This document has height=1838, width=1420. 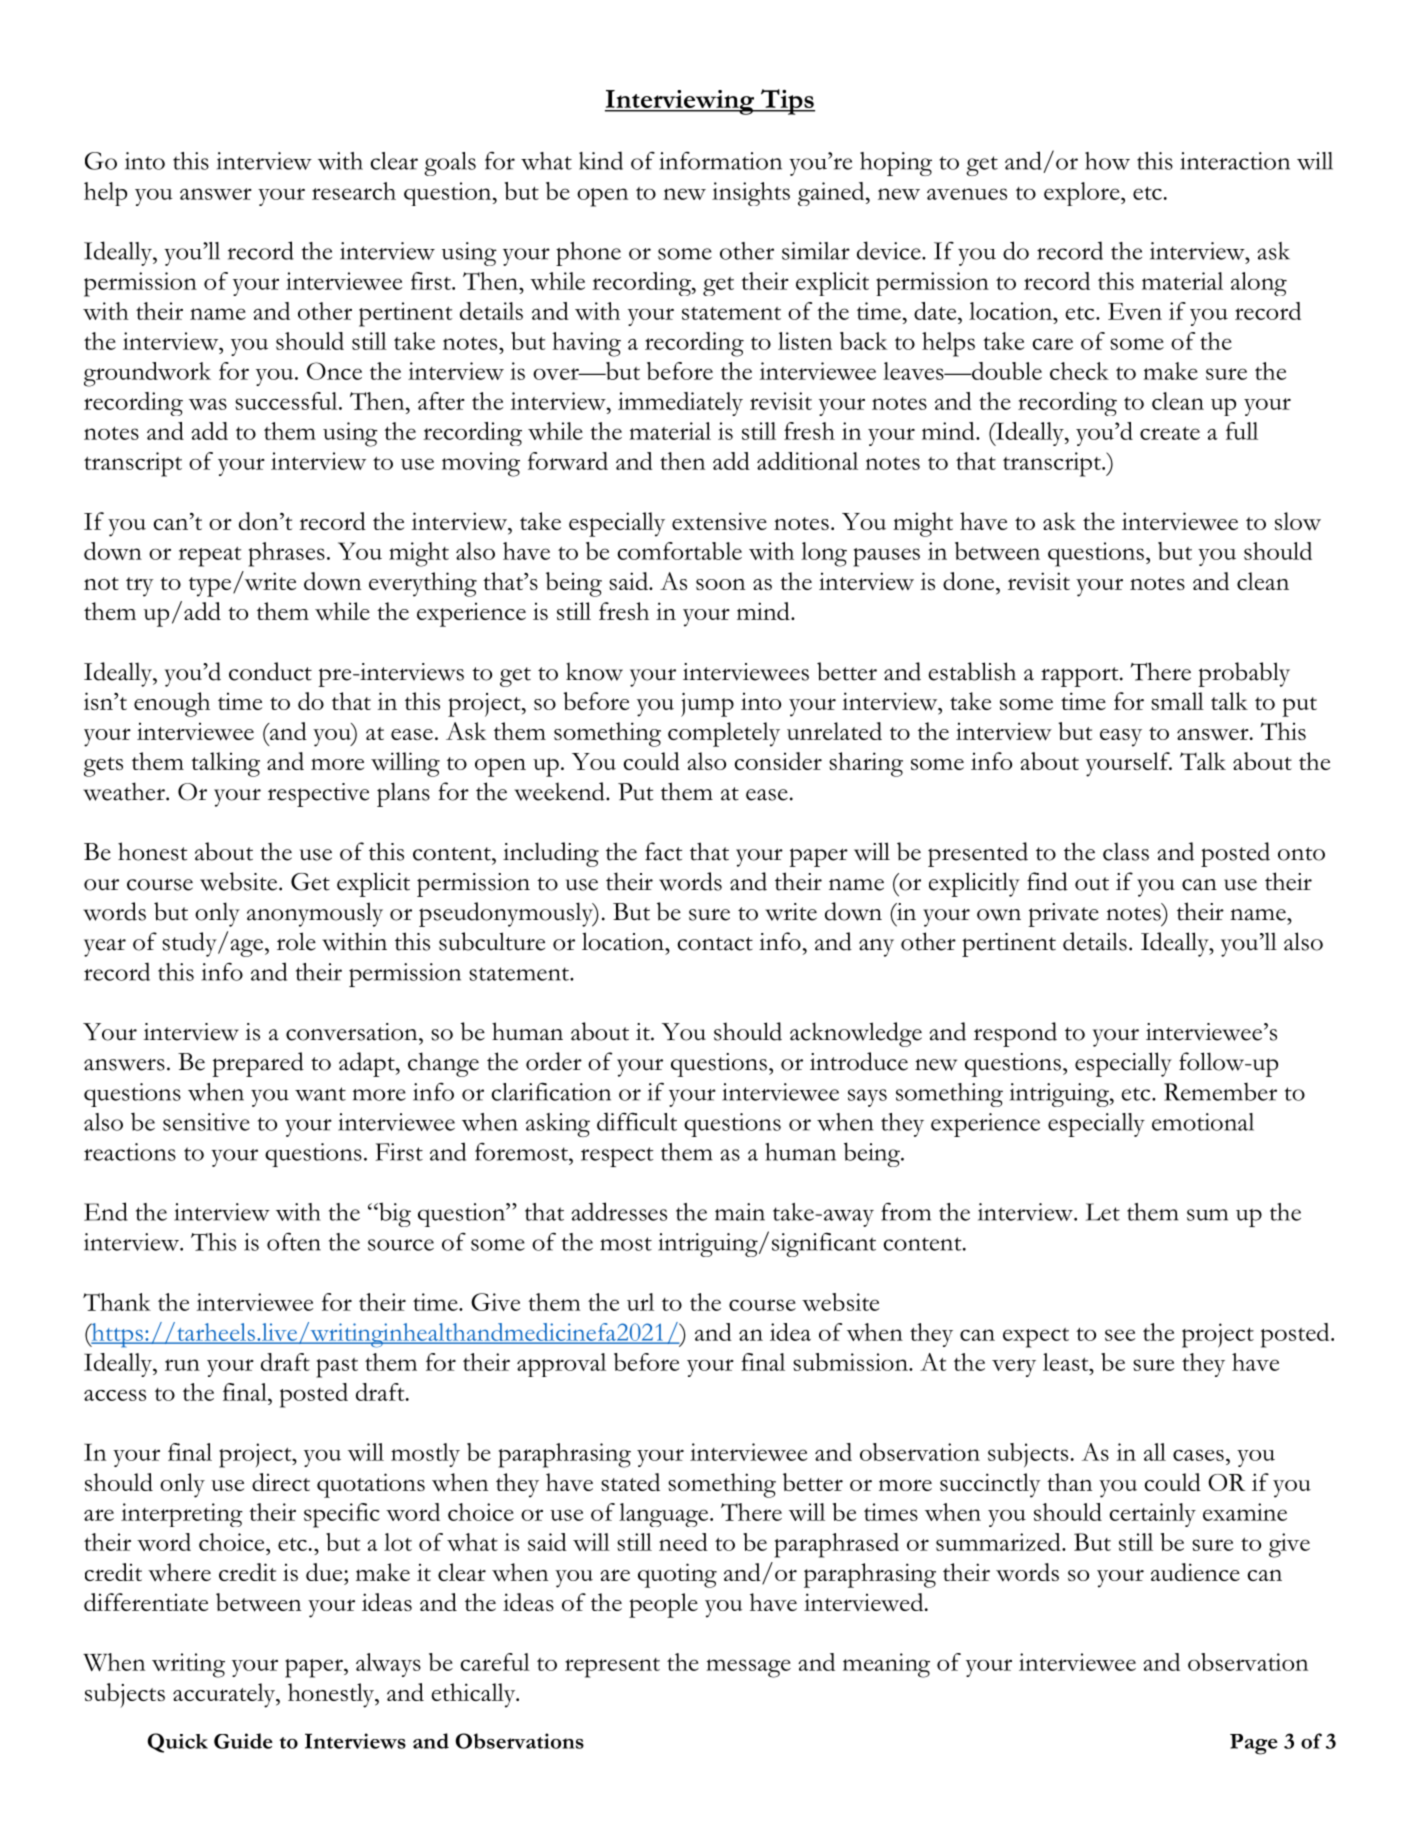 I want to click on url, so click(x=640, y=1302).
